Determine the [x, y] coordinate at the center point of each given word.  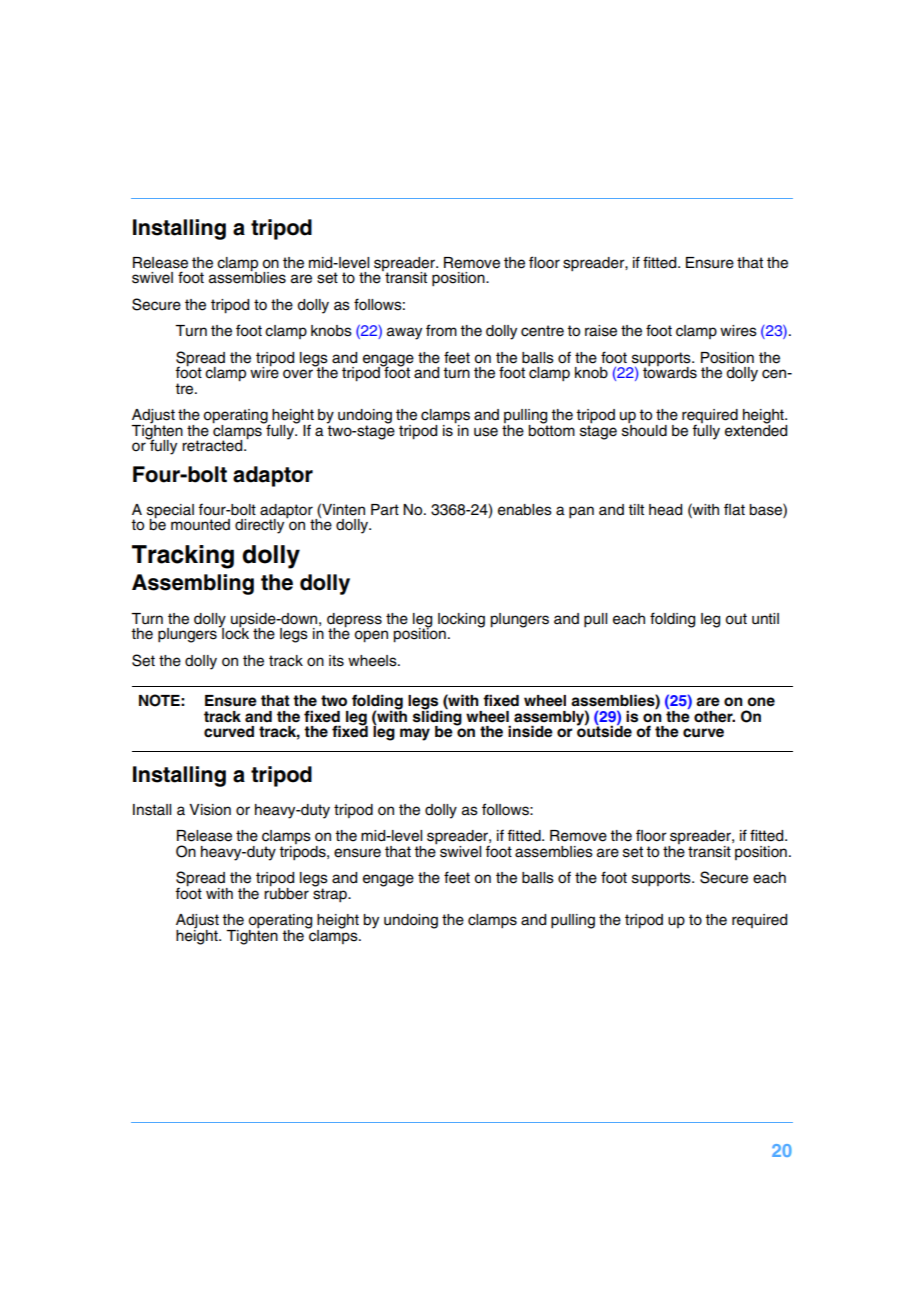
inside [530, 731]
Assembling [193, 584]
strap [331, 894]
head [665, 510]
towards [670, 372]
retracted [213, 446]
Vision [210, 810]
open [371, 636]
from [441, 330]
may [415, 734]
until [765, 619]
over [298, 374]
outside [604, 730]
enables [525, 510]
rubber [286, 892]
